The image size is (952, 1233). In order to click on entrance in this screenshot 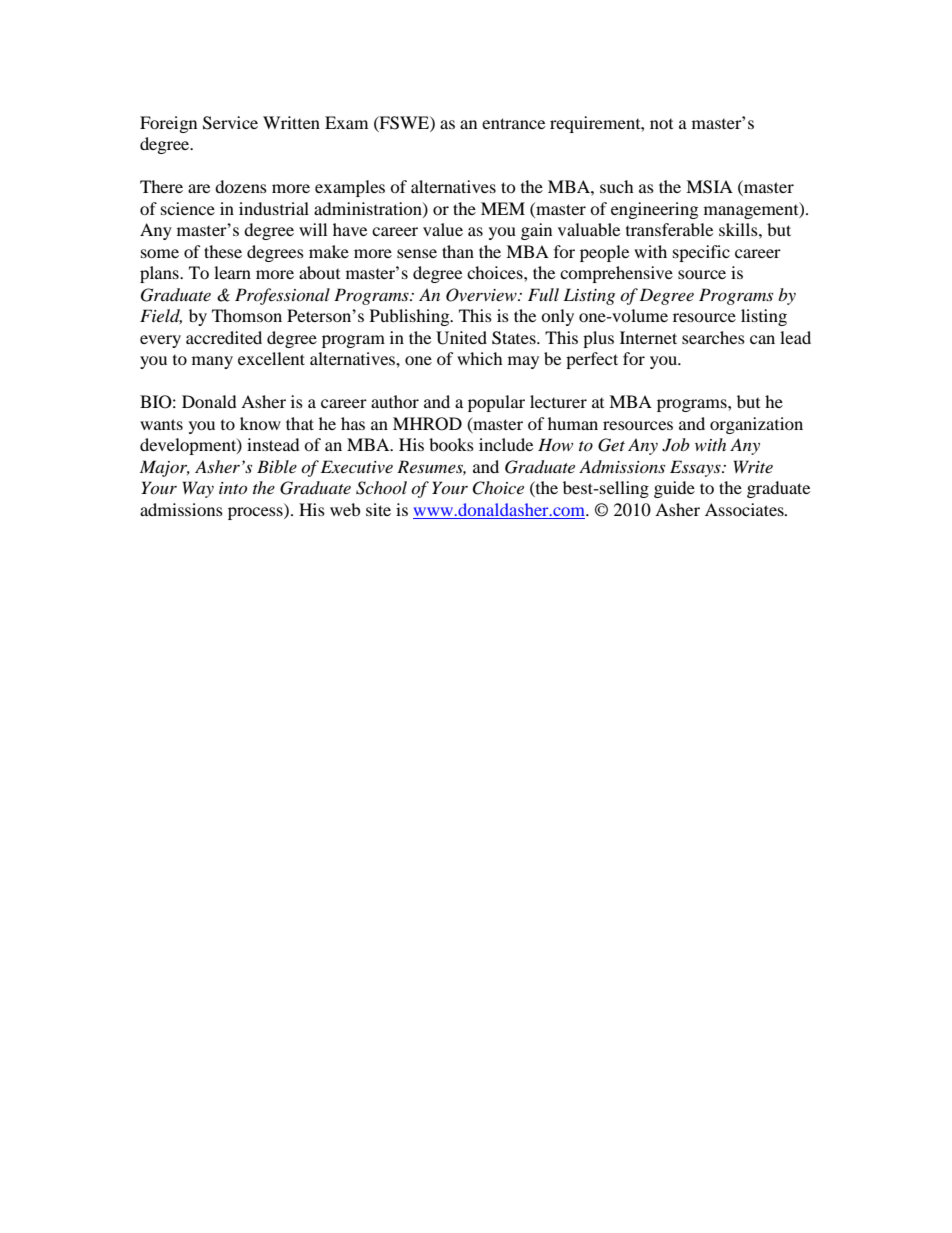, I will do `click(513, 123)`.
